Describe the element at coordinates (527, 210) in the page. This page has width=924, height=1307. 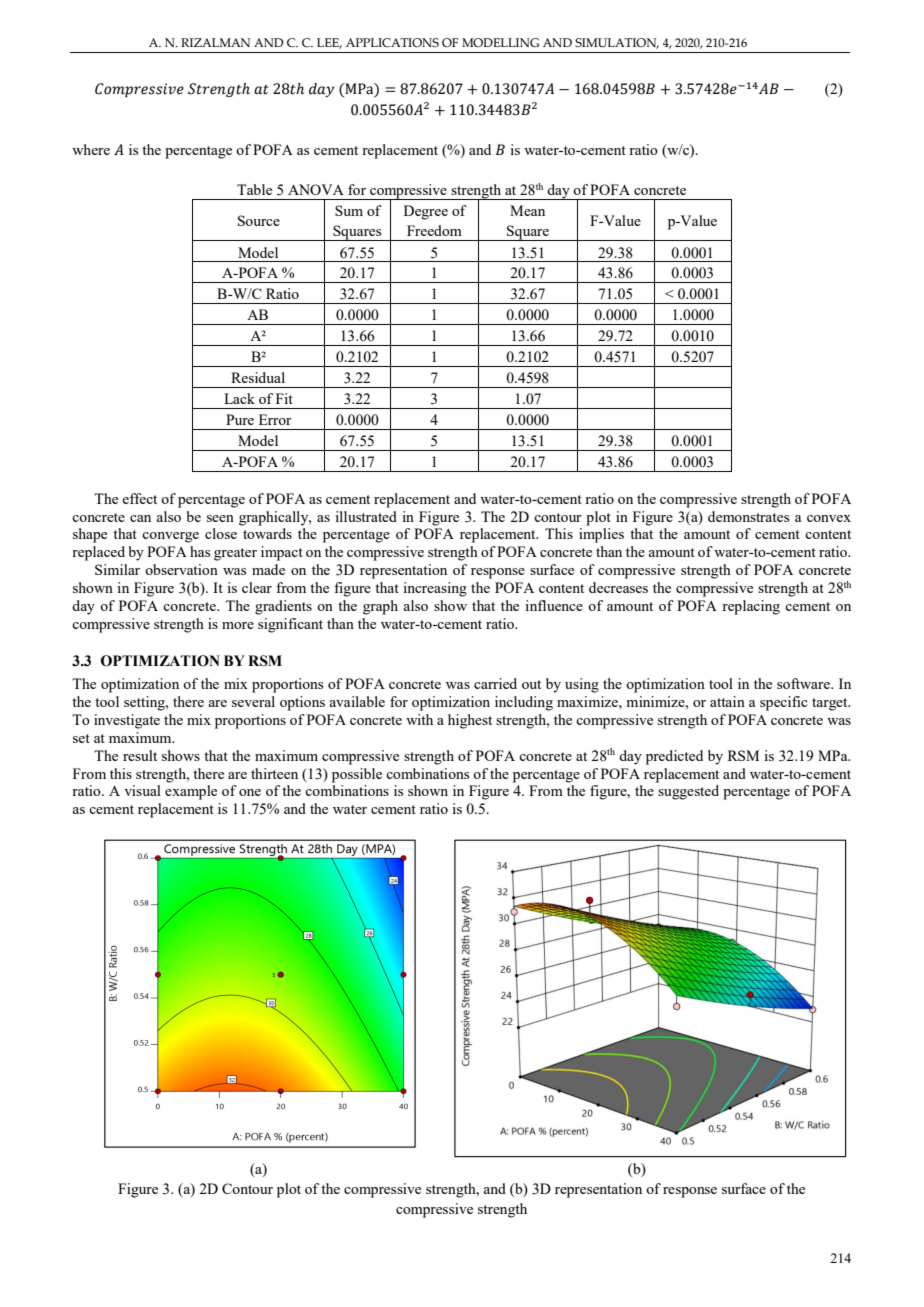
I see `Mean` at that location.
